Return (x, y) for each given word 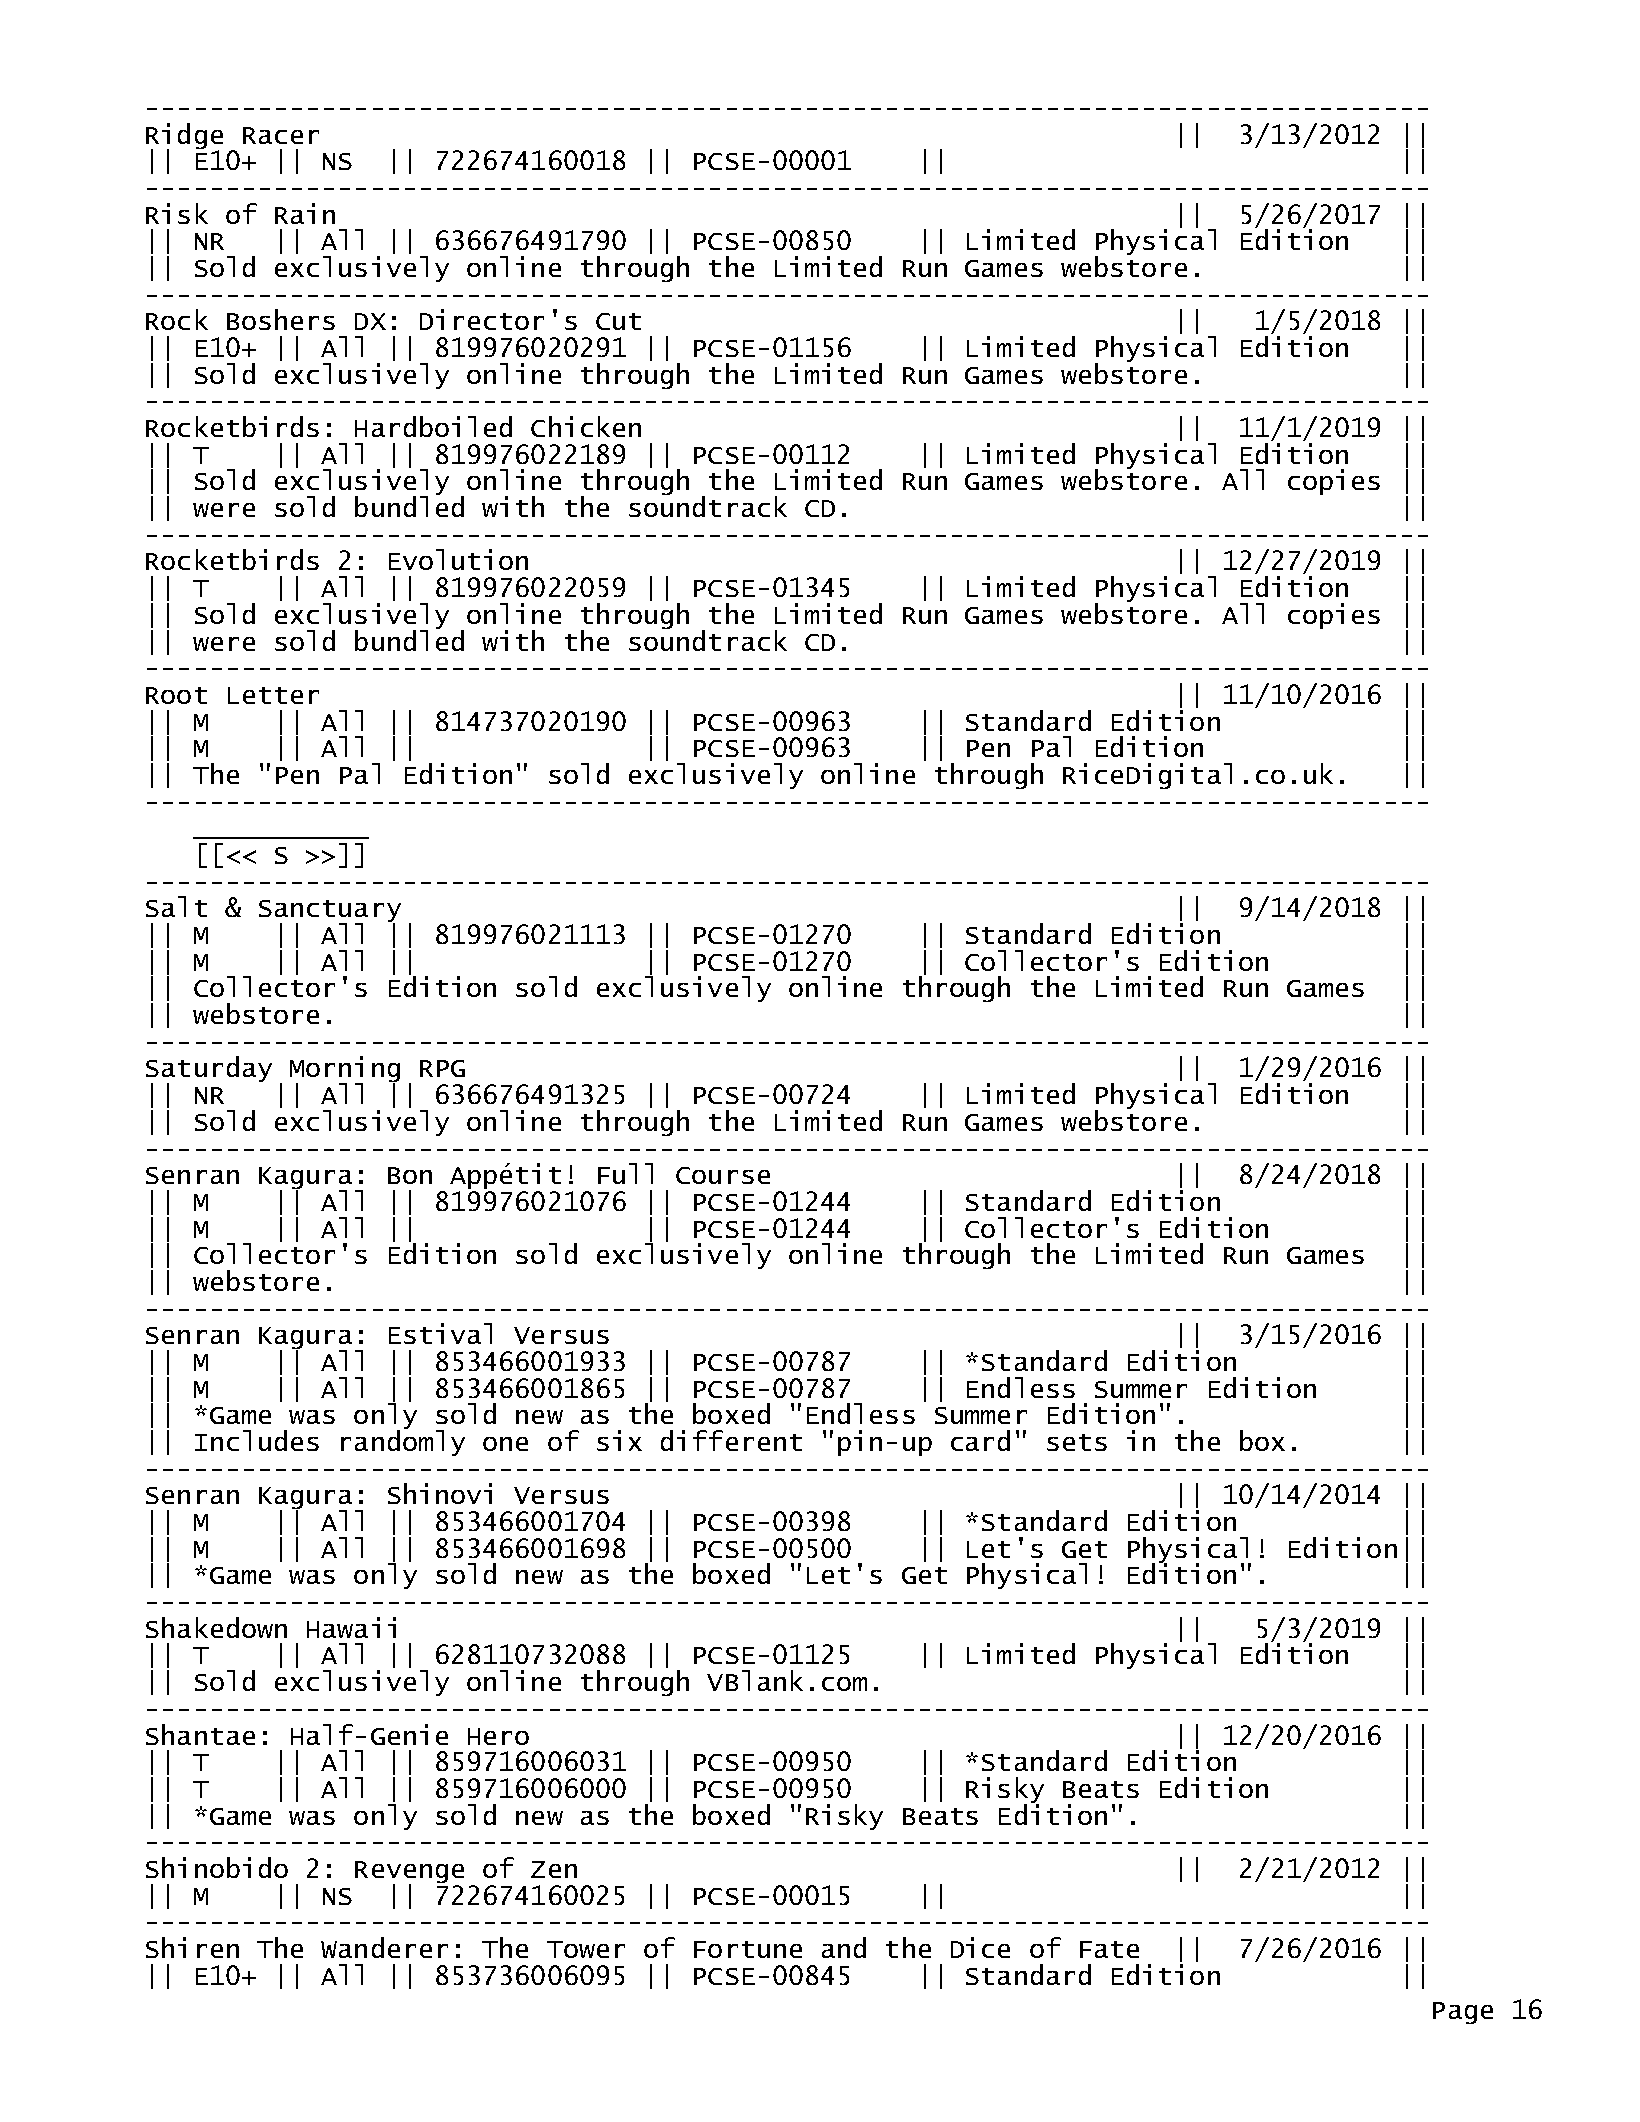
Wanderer (384, 1947)
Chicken (586, 426)
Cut (618, 321)
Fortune (748, 1949)
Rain (305, 213)
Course (723, 1175)
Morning (345, 1071)
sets (1077, 1442)
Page (1463, 2013)
